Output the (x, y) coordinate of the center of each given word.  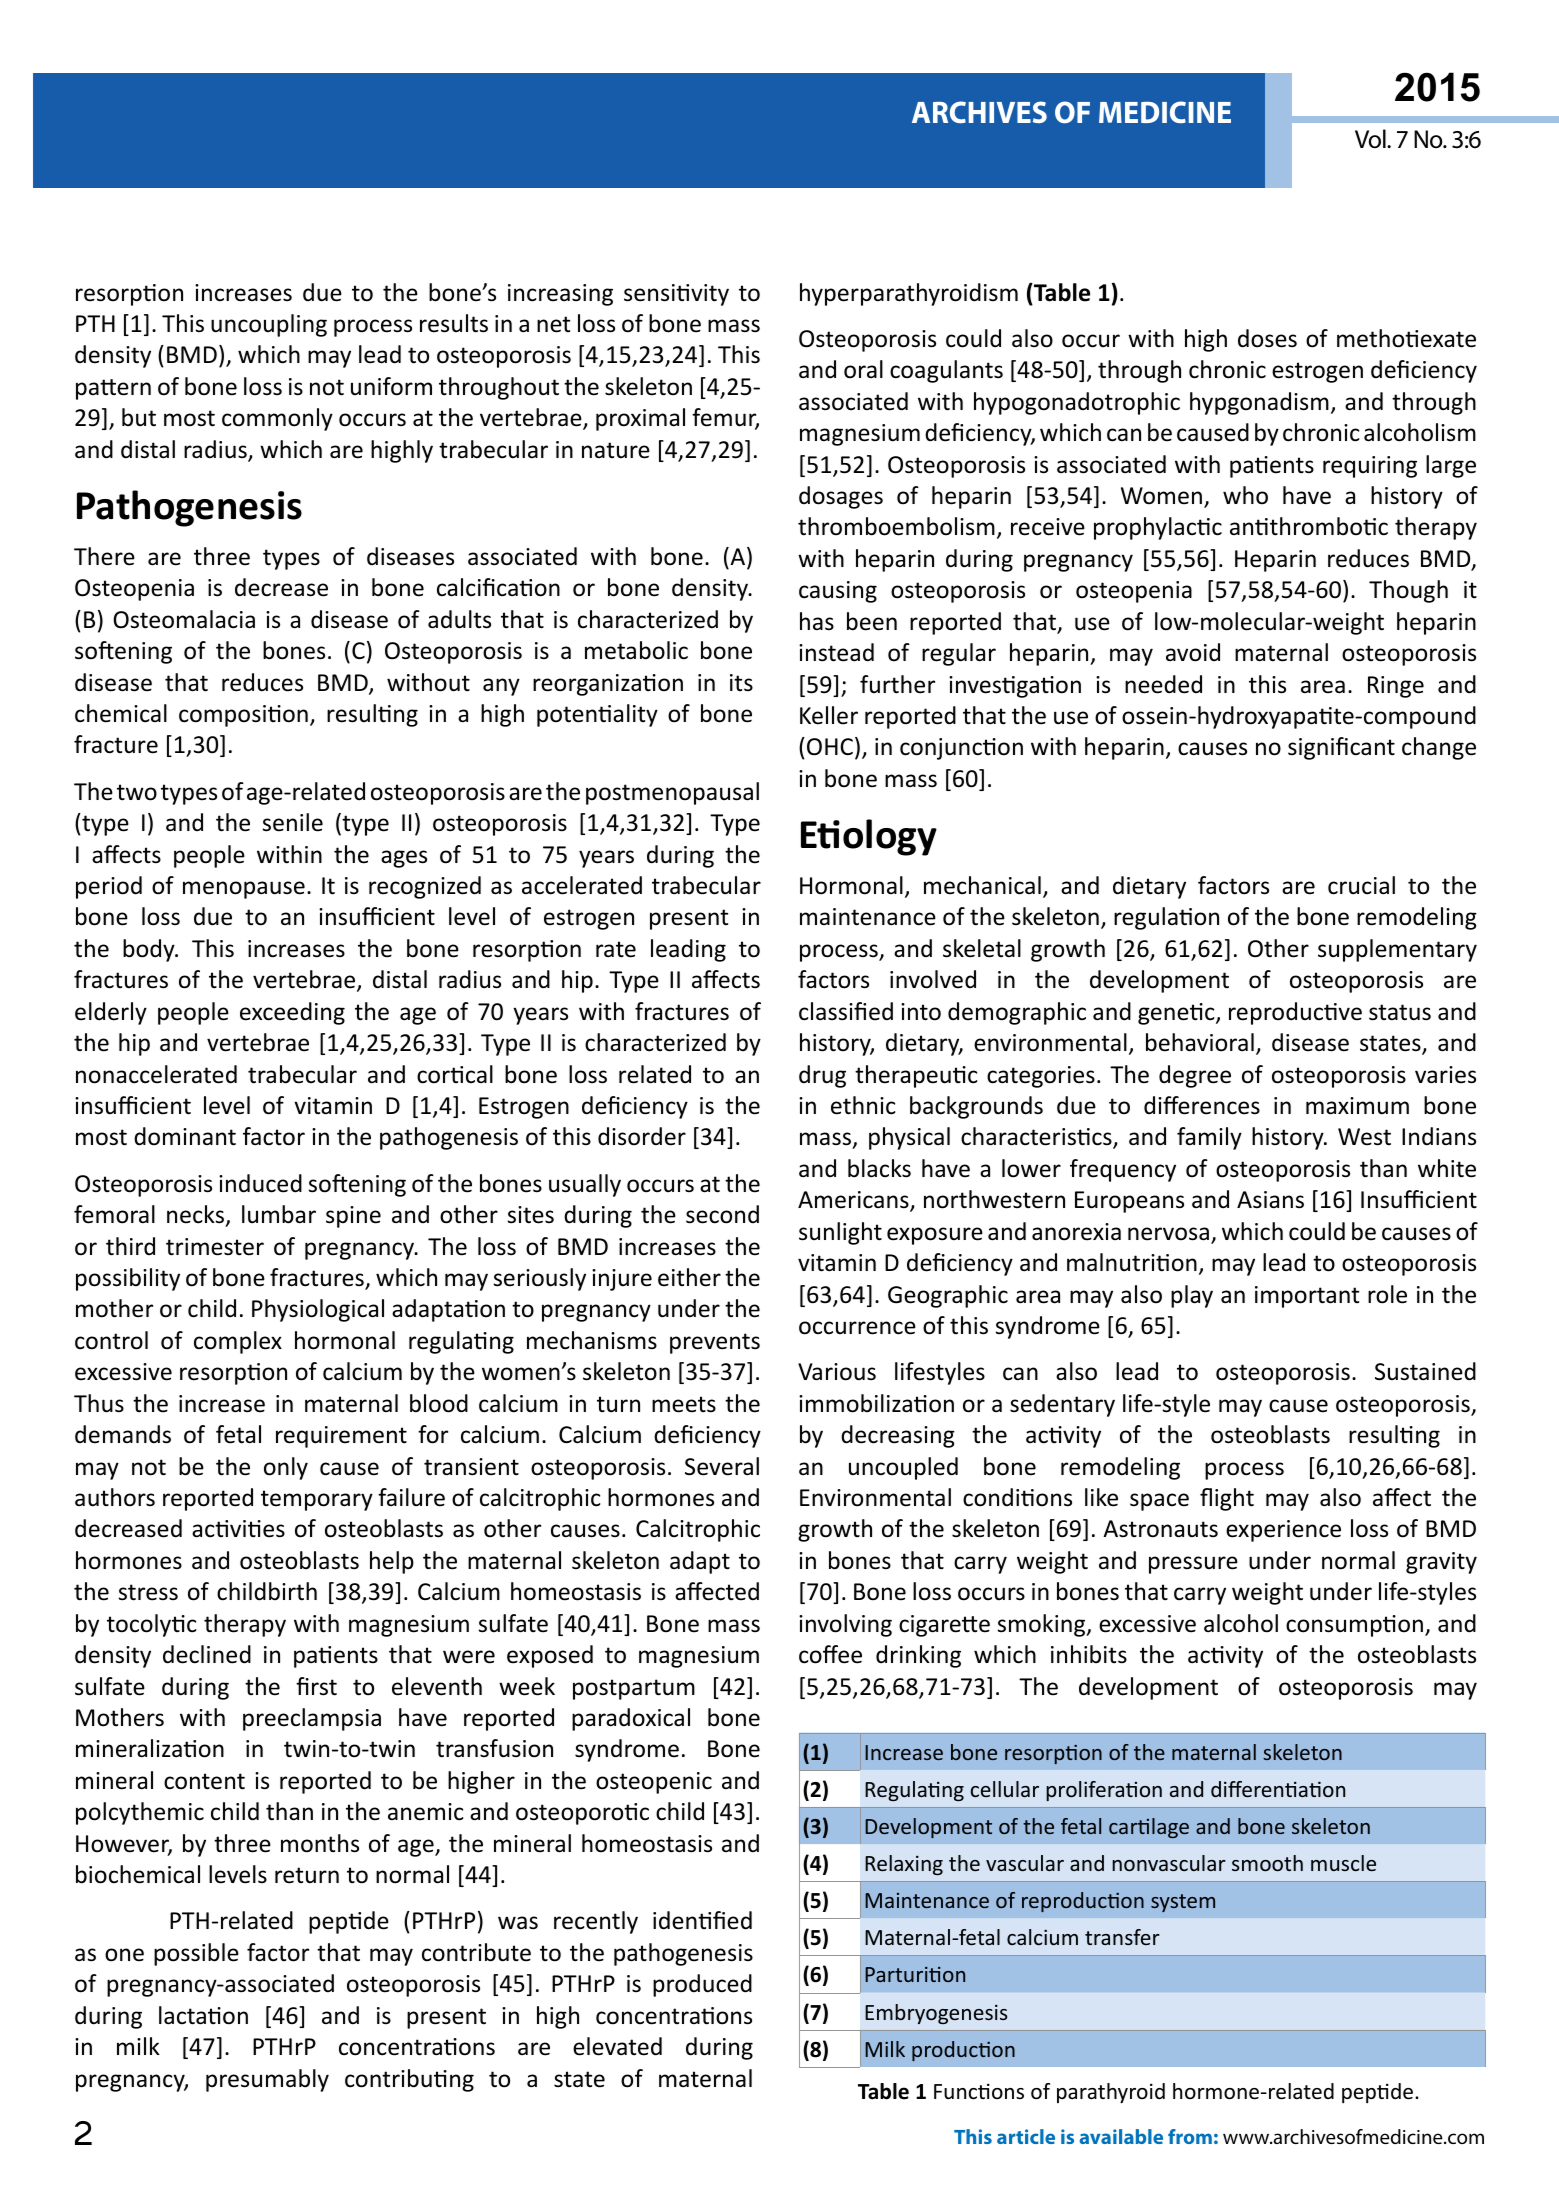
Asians (1270, 1200)
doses (1267, 338)
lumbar (279, 1214)
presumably (267, 2080)
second (722, 1214)
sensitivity (676, 295)
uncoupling (269, 325)
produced (702, 1985)
